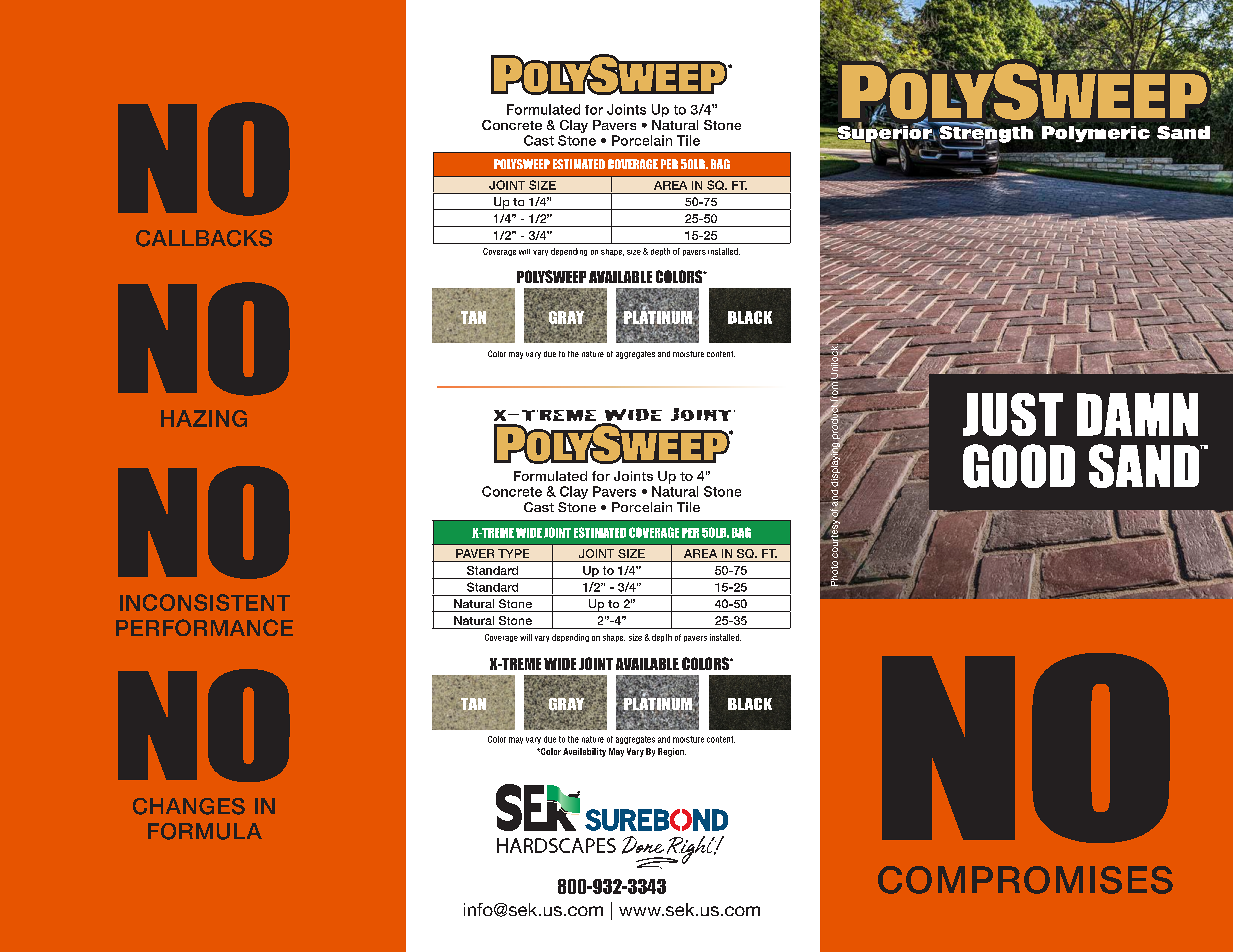 This document has height=952, width=1233. What do you see at coordinates (204, 627) in the document?
I see `PERFORMANCE` at bounding box center [204, 627].
